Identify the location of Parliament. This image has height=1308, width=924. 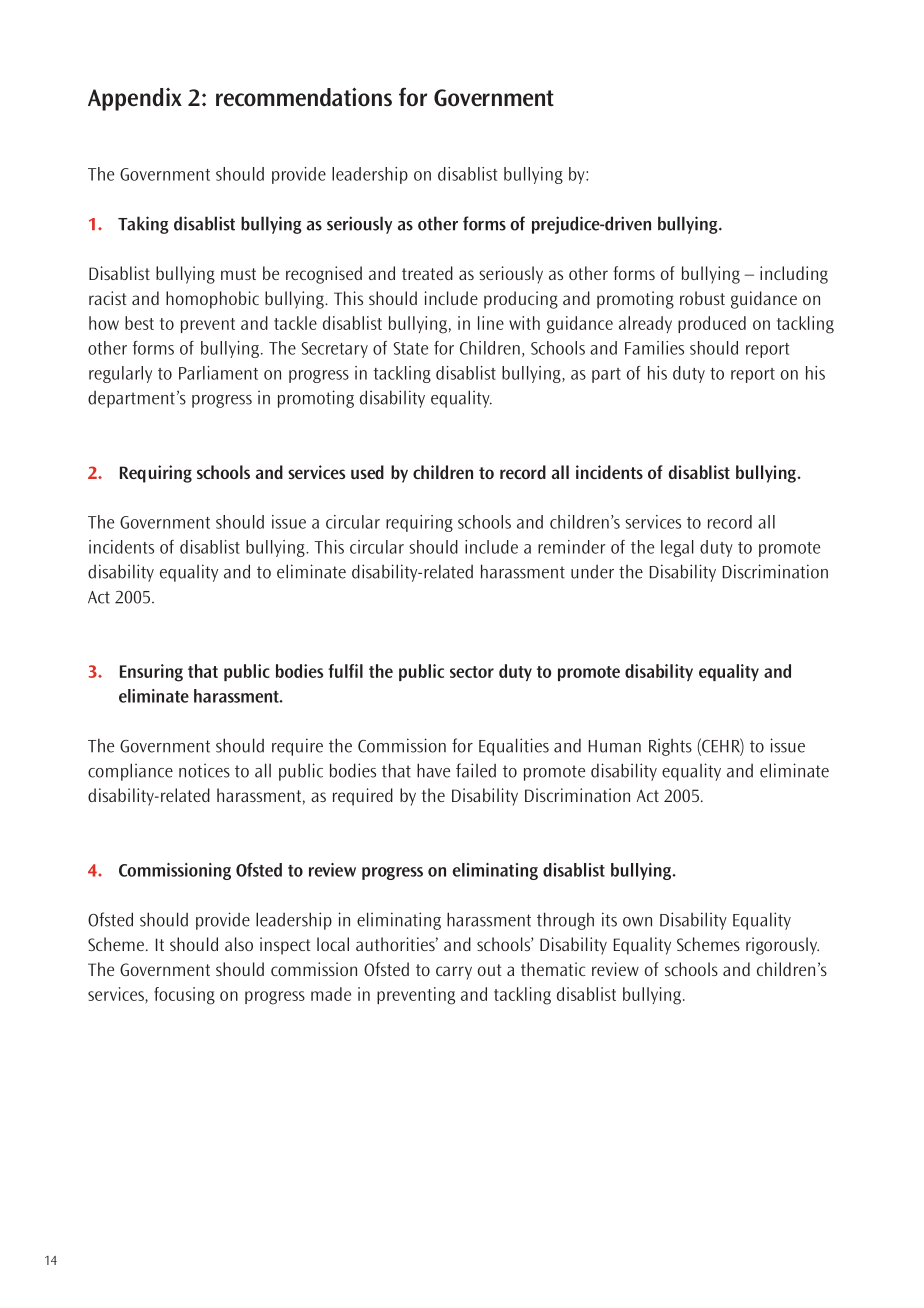
(218, 373).
